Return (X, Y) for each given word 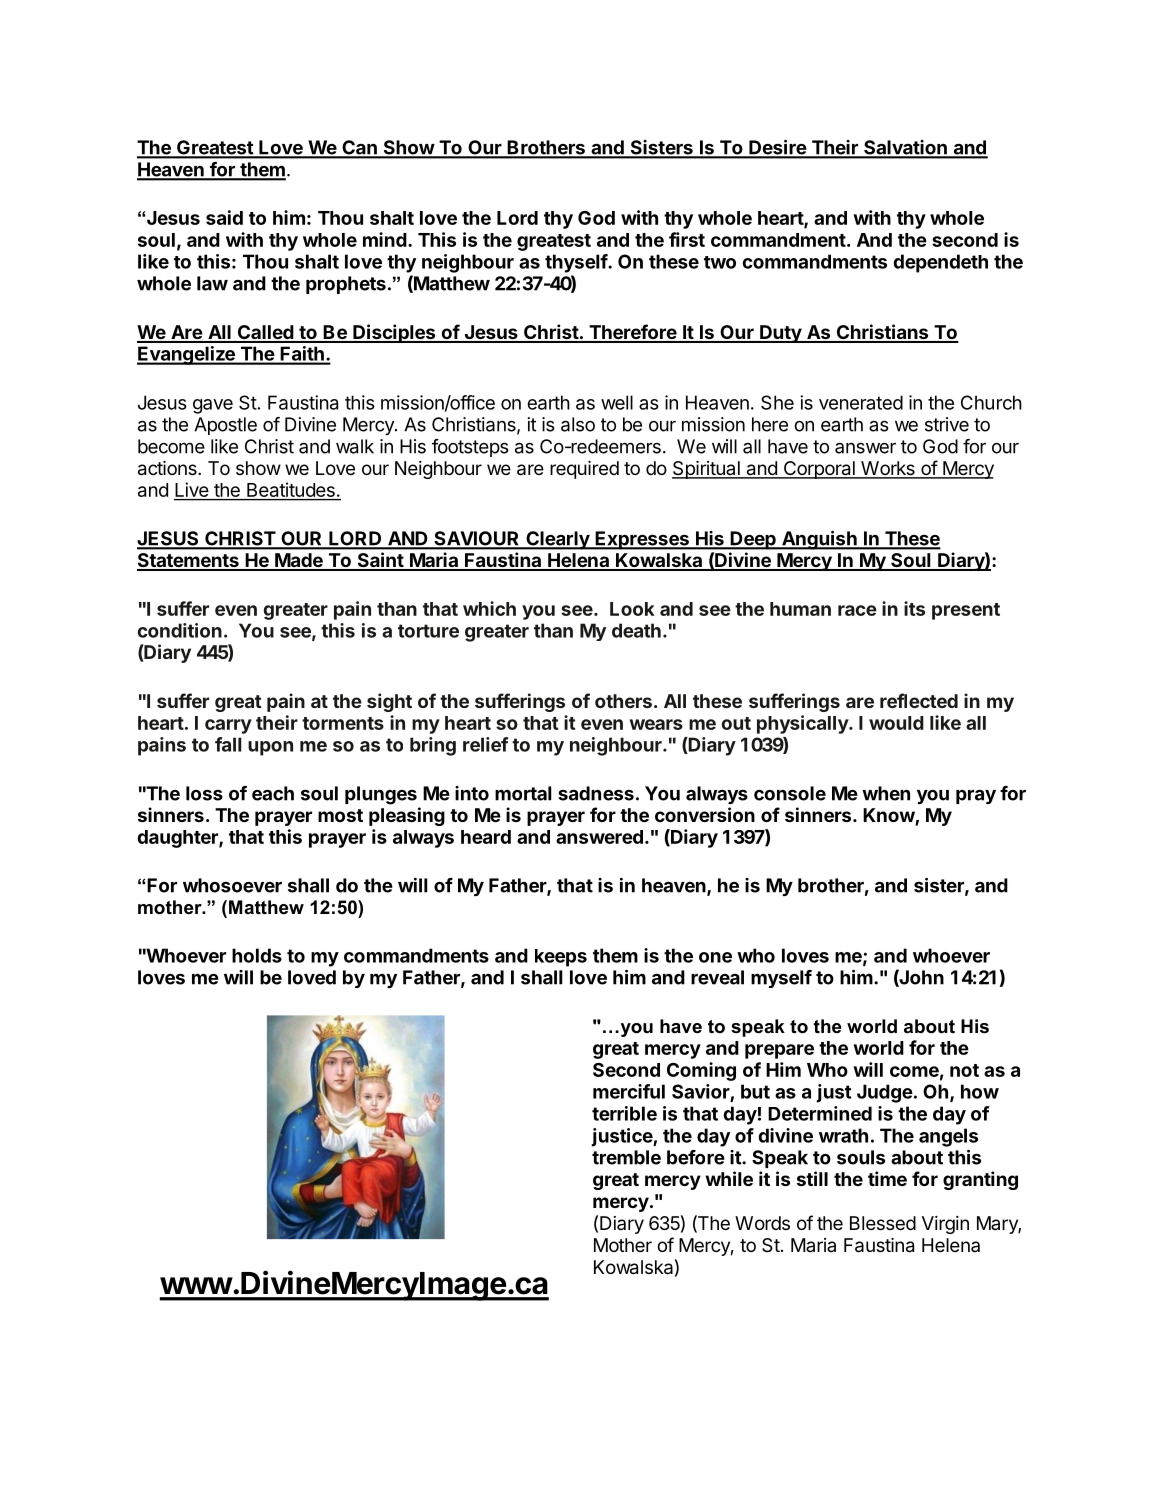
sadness (596, 793)
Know (889, 816)
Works (888, 469)
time (887, 1178)
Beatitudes (291, 491)
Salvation (905, 148)
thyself (577, 263)
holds (257, 955)
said (224, 217)
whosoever (232, 885)
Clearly (558, 540)
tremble (626, 1157)
